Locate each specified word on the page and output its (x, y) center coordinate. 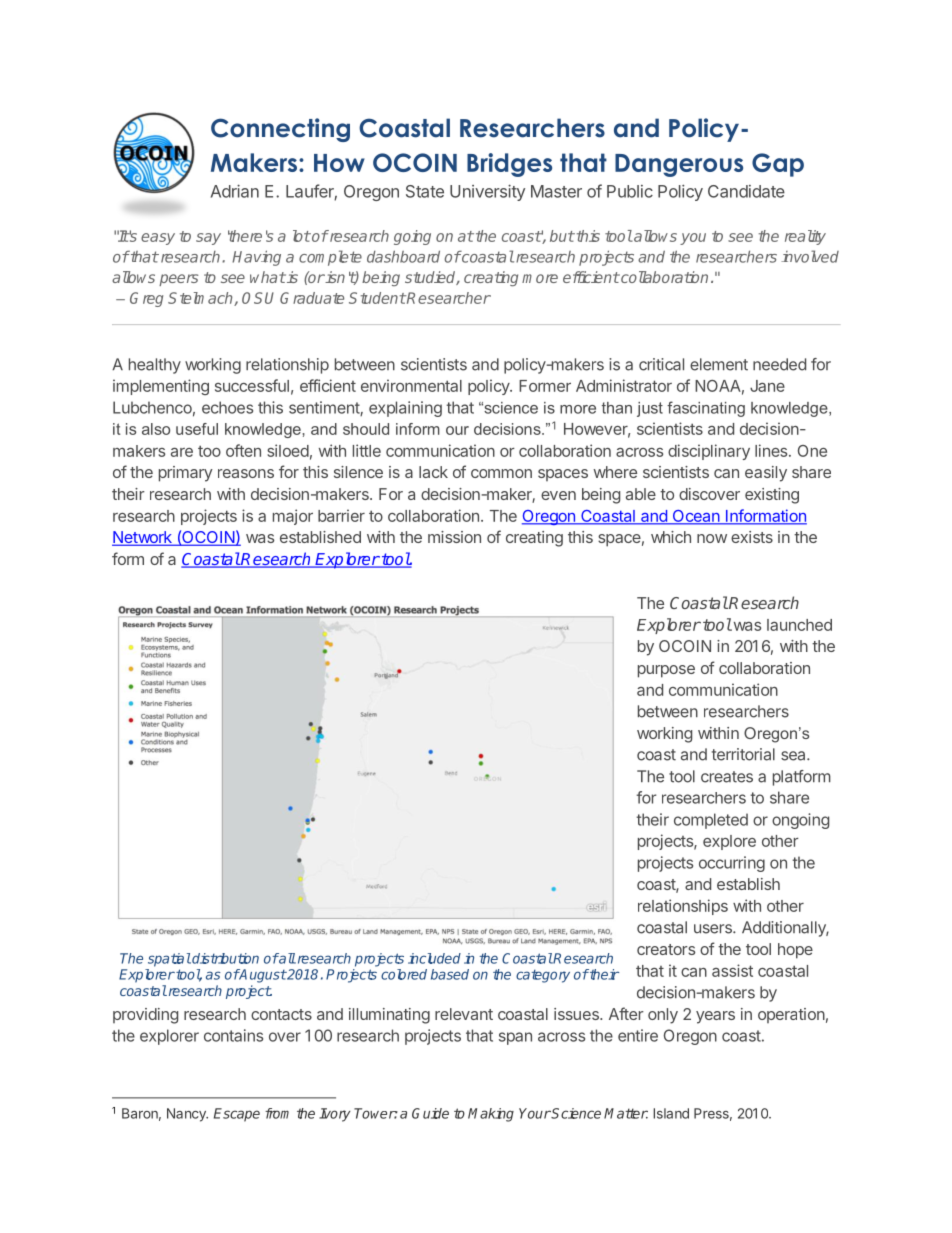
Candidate (746, 191)
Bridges (509, 165)
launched (799, 625)
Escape (237, 1115)
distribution (224, 958)
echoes (227, 407)
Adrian (235, 191)
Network (143, 538)
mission (454, 537)
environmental (411, 385)
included (434, 958)
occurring (732, 864)
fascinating (706, 409)
